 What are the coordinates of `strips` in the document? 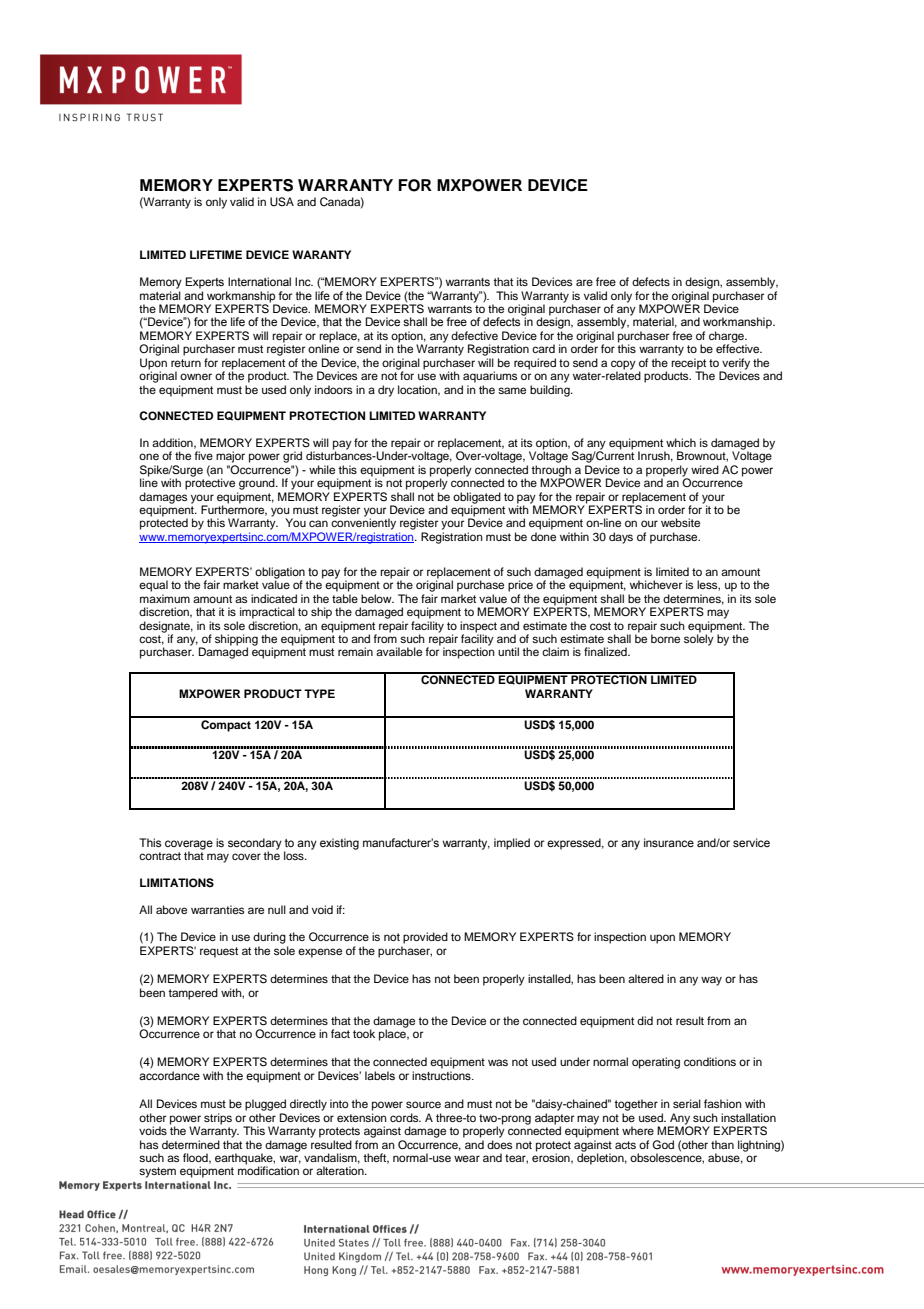 It's located at (218, 1119).
